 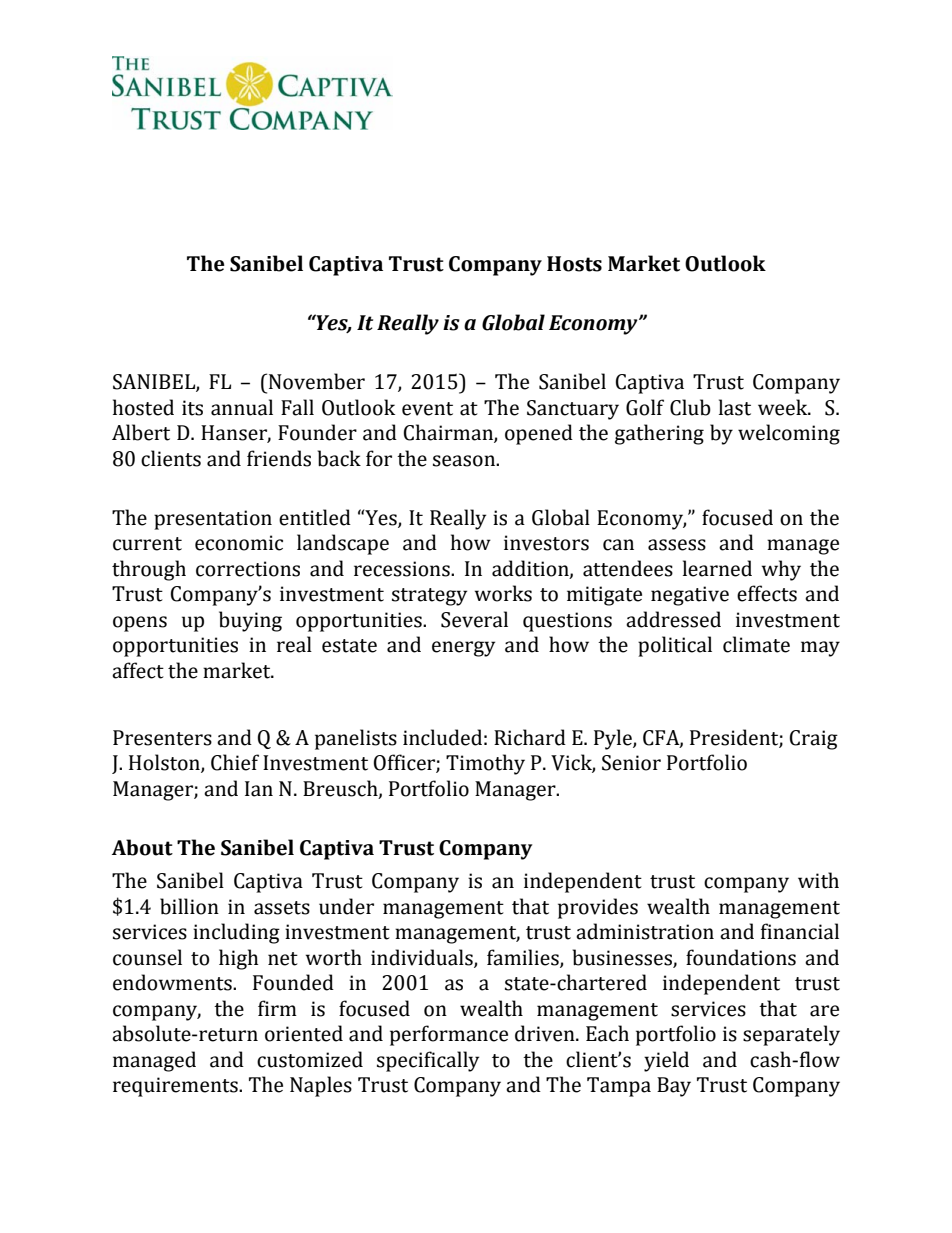 I want to click on requirements, so click(x=176, y=1087).
